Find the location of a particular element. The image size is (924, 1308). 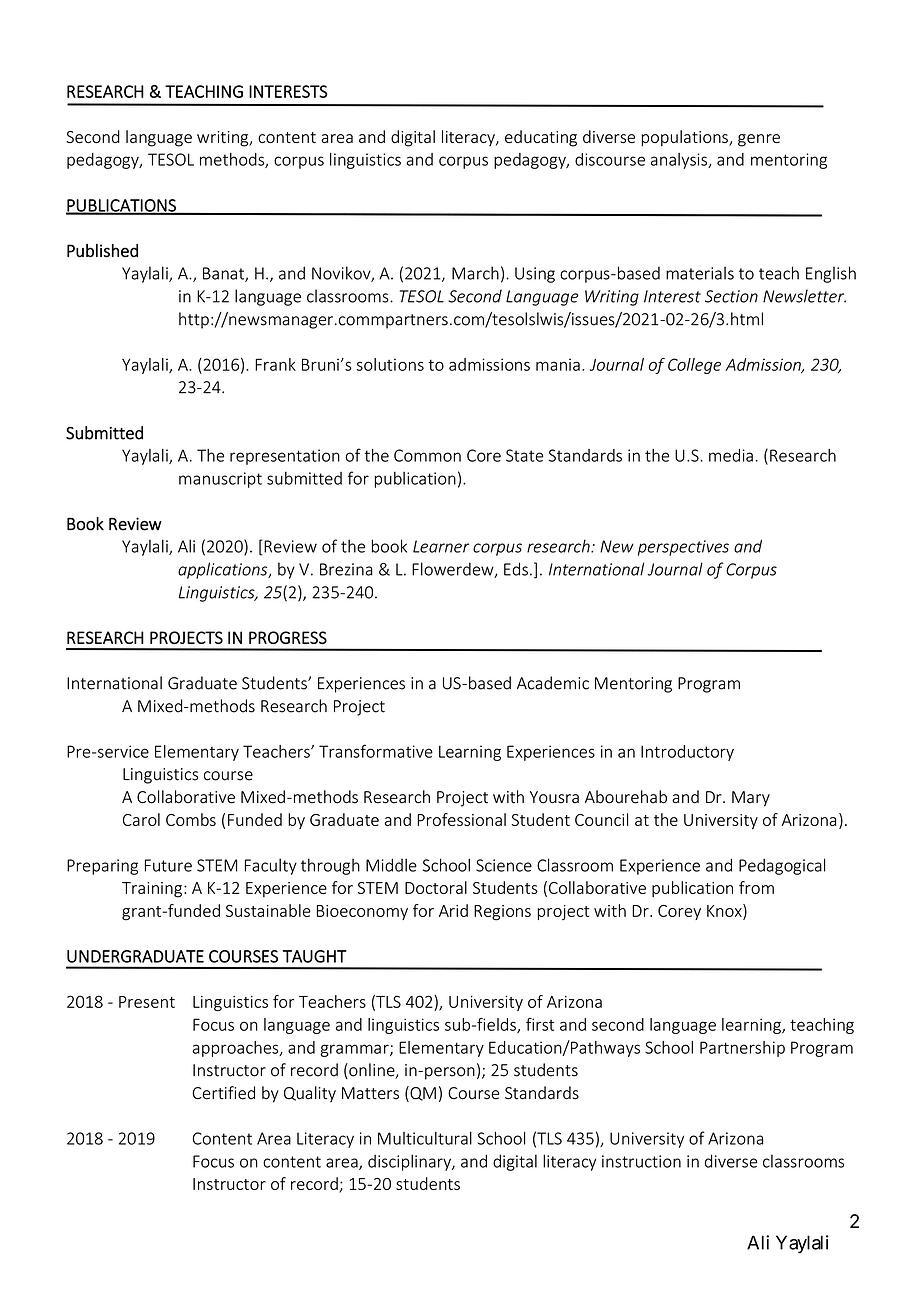

perspectives is located at coordinates (683, 548).
